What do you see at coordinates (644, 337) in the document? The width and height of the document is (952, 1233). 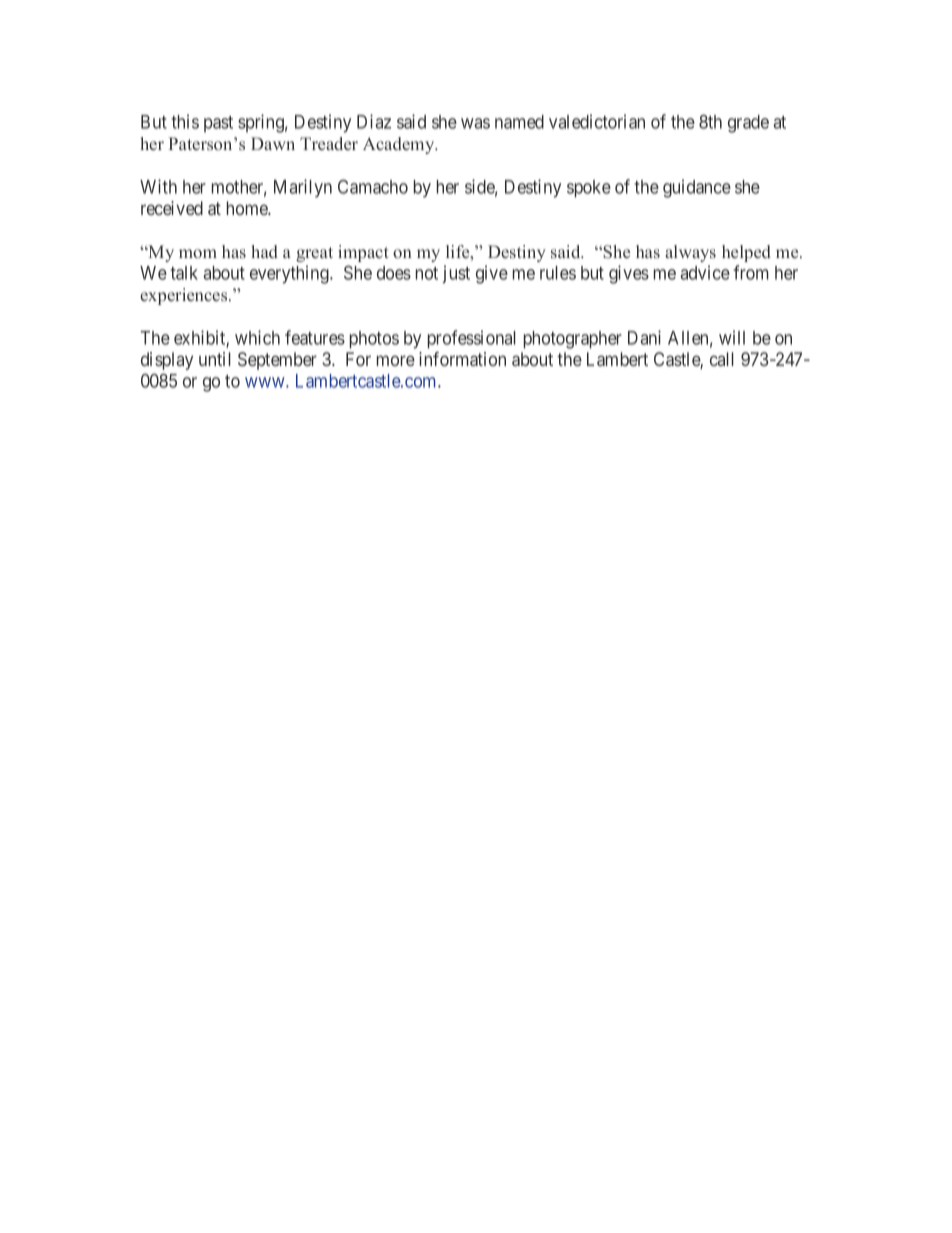 I see `Dani` at bounding box center [644, 337].
